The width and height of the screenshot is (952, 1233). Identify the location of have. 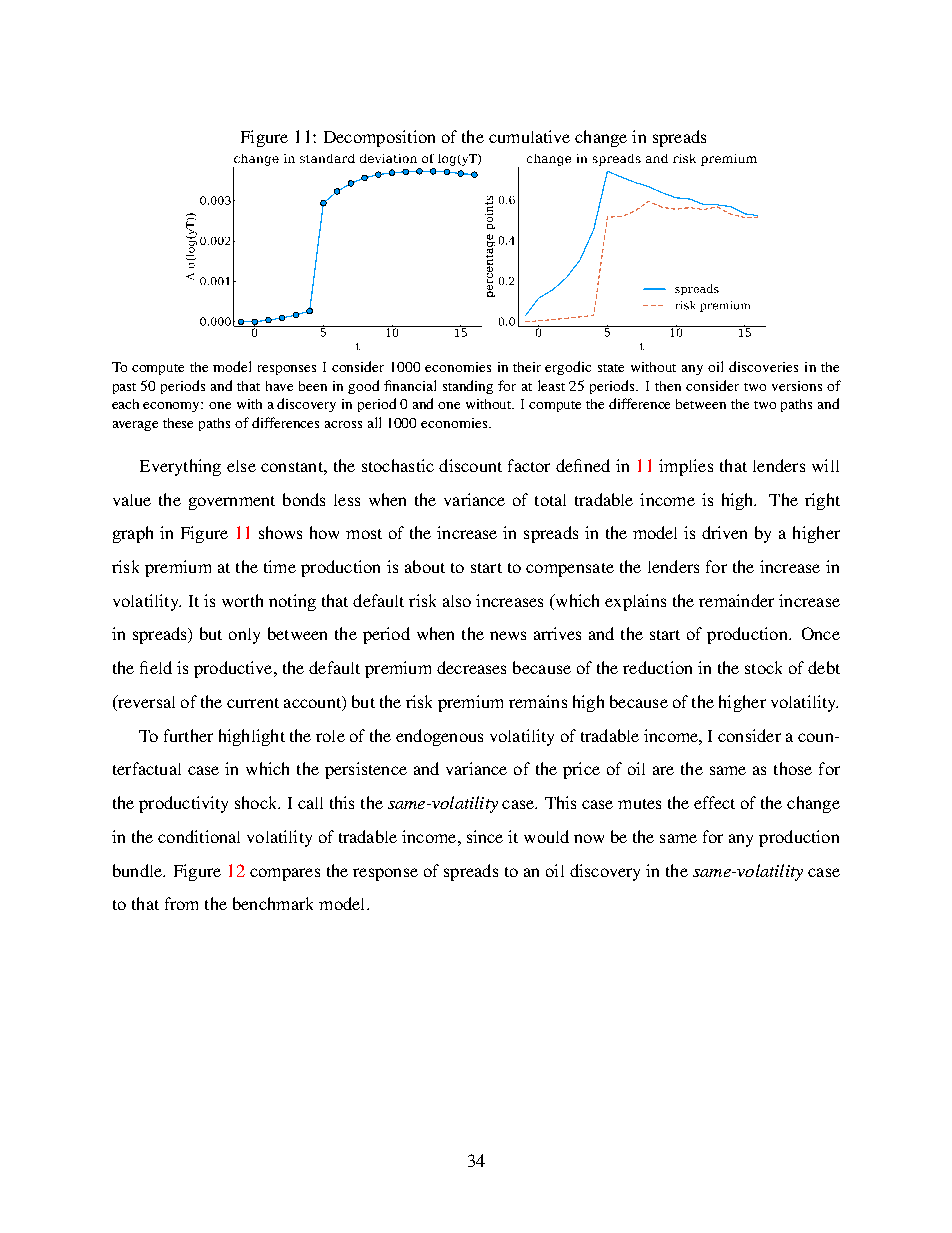
(279, 386).
